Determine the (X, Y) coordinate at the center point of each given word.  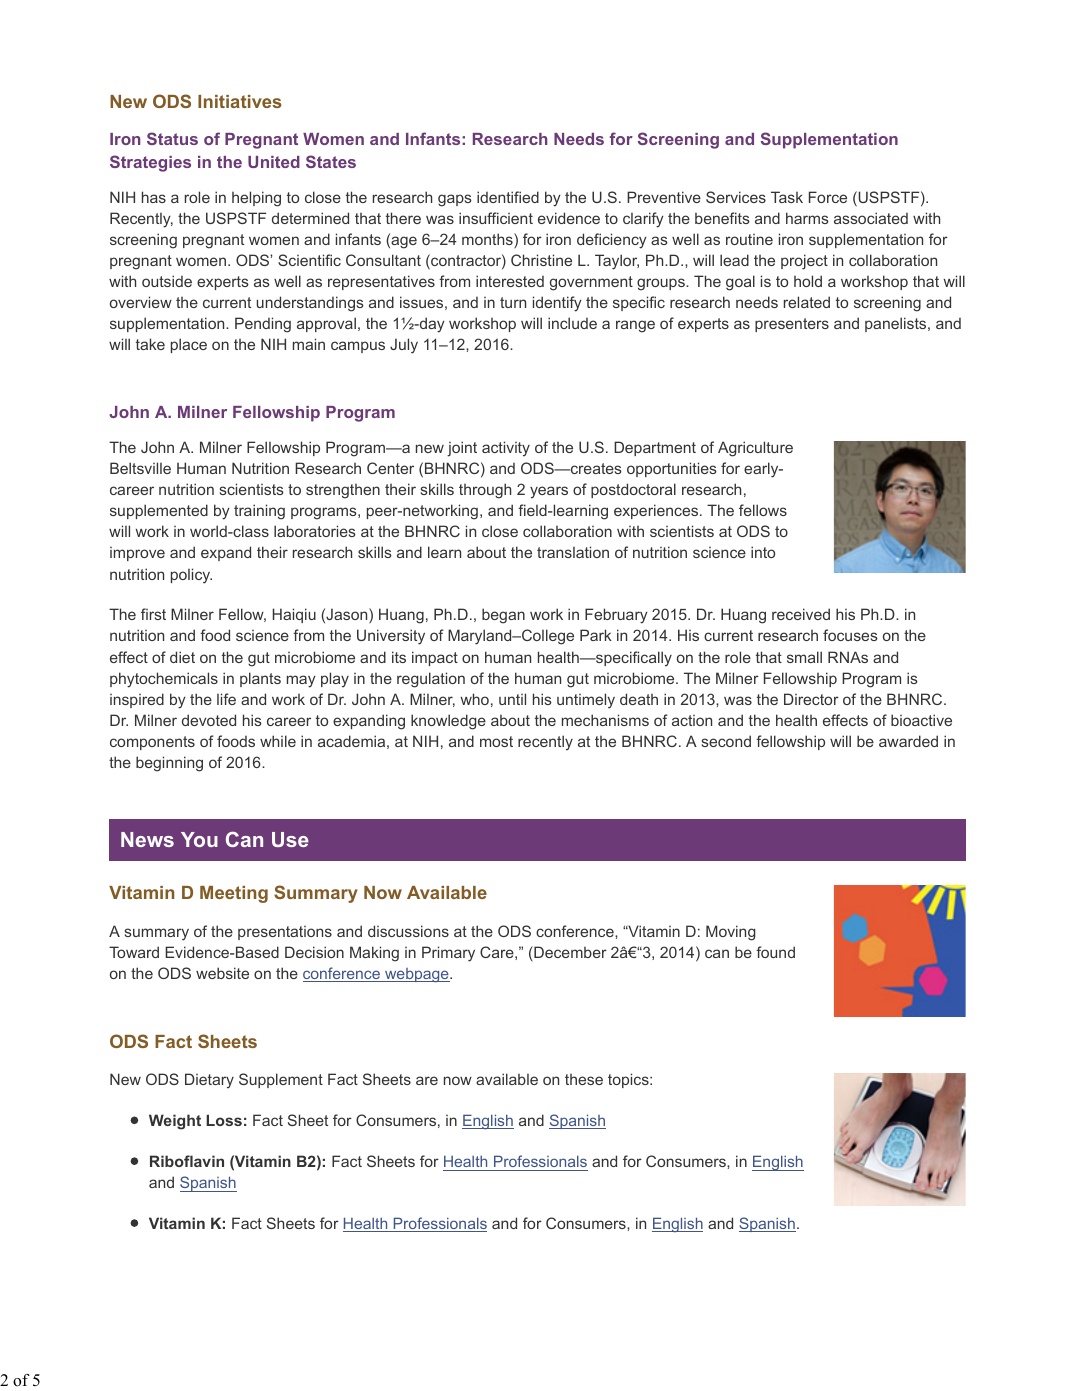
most (496, 741)
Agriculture (755, 449)
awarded (908, 741)
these (584, 1079)
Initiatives (240, 101)
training (259, 512)
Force (828, 197)
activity (506, 449)
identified (508, 197)
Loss (224, 1120)
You (199, 839)
